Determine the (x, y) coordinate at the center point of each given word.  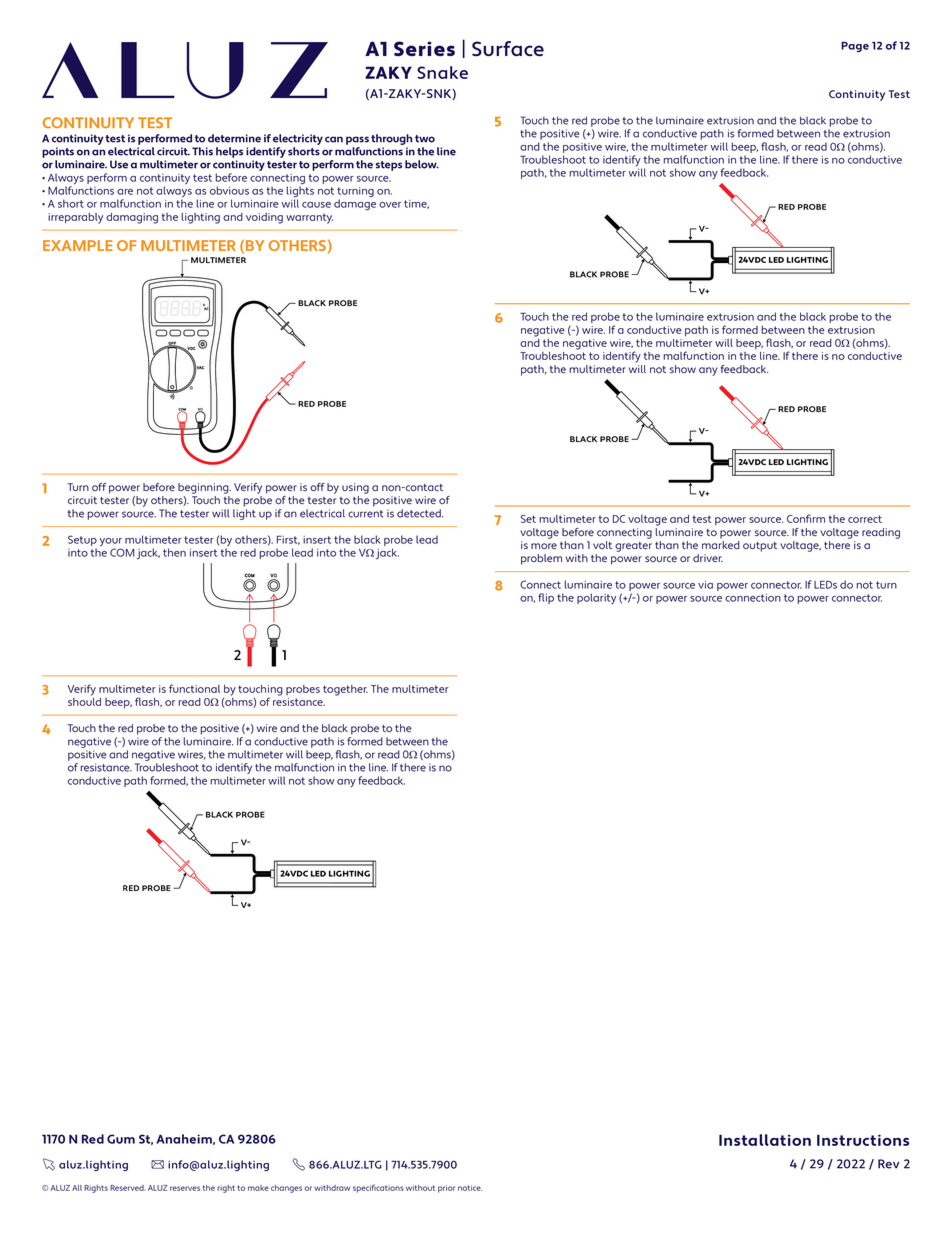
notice (470, 1188)
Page (855, 47)
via (705, 585)
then (174, 552)
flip (546, 598)
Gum (121, 1139)
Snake (442, 72)
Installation (765, 1140)
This (202, 151)
